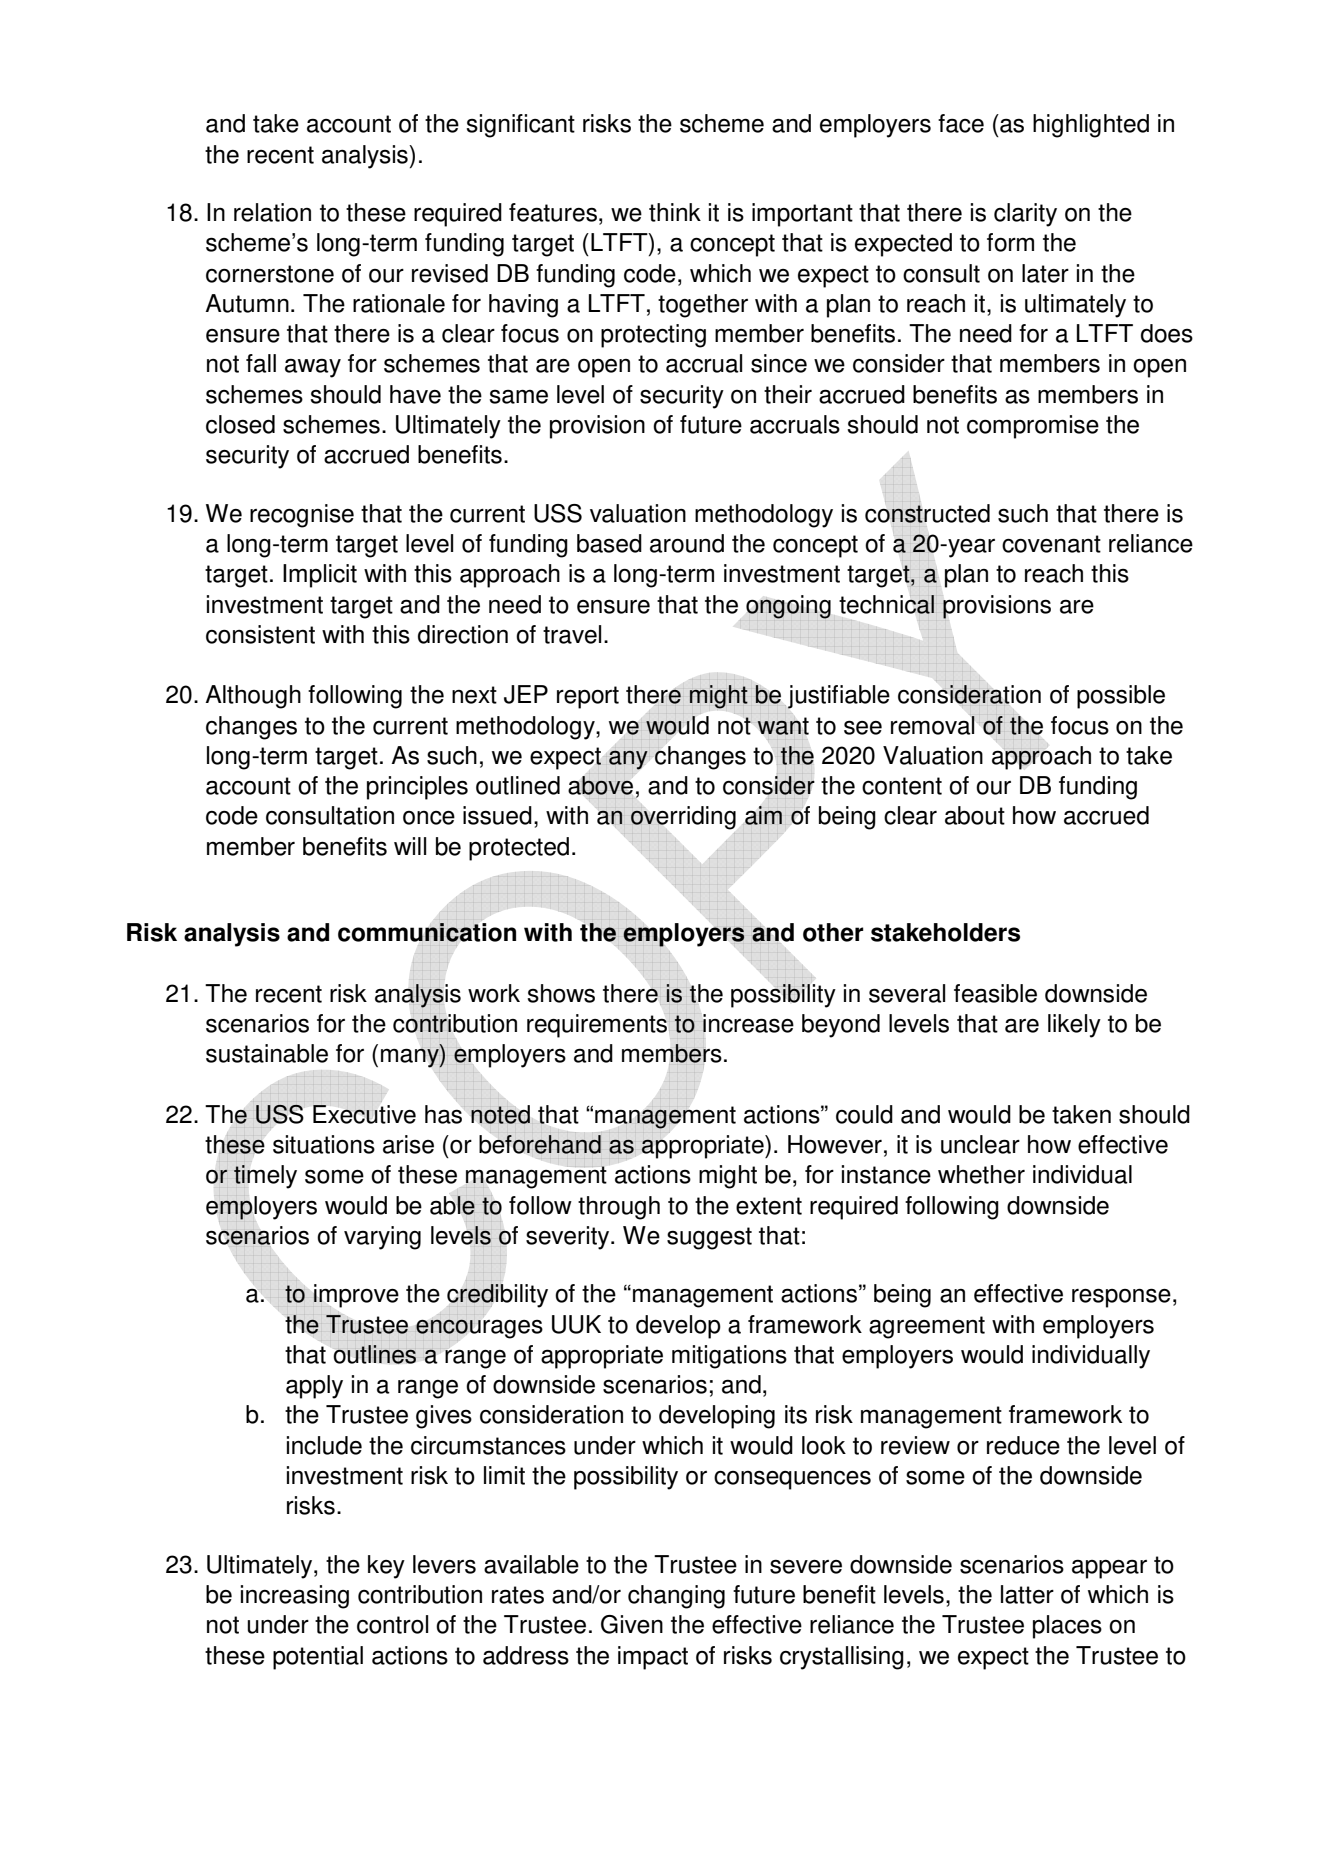 The width and height of the screenshot is (1320, 1868). What do you see at coordinates (410, 846) in the screenshot?
I see `will` at bounding box center [410, 846].
